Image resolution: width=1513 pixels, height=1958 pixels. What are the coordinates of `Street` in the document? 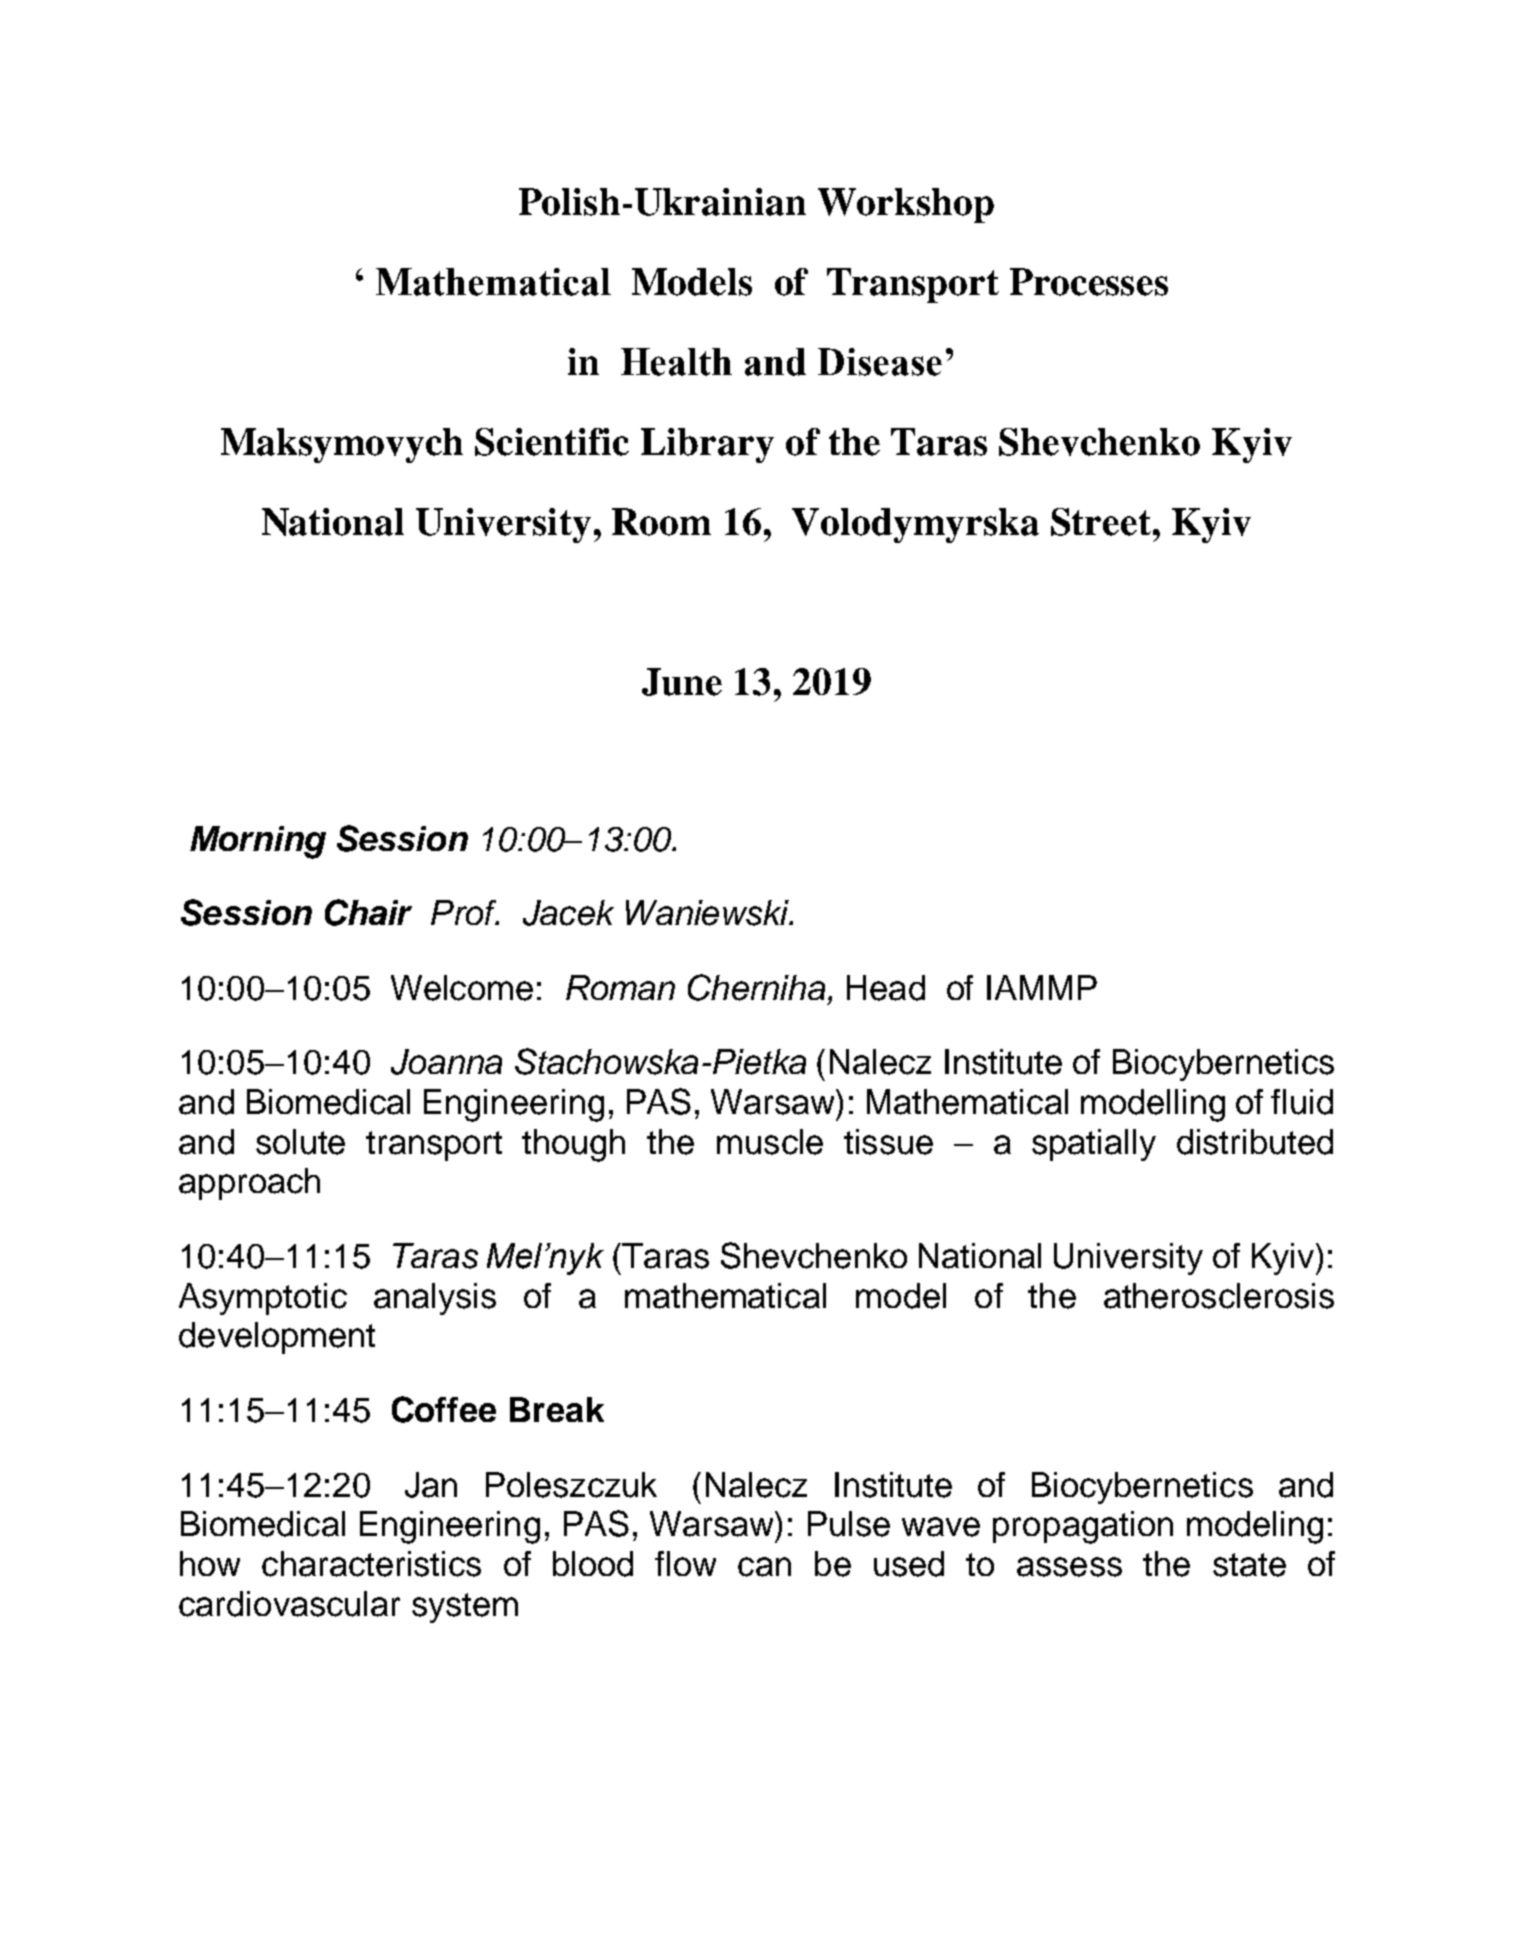 It's located at (1101, 522).
